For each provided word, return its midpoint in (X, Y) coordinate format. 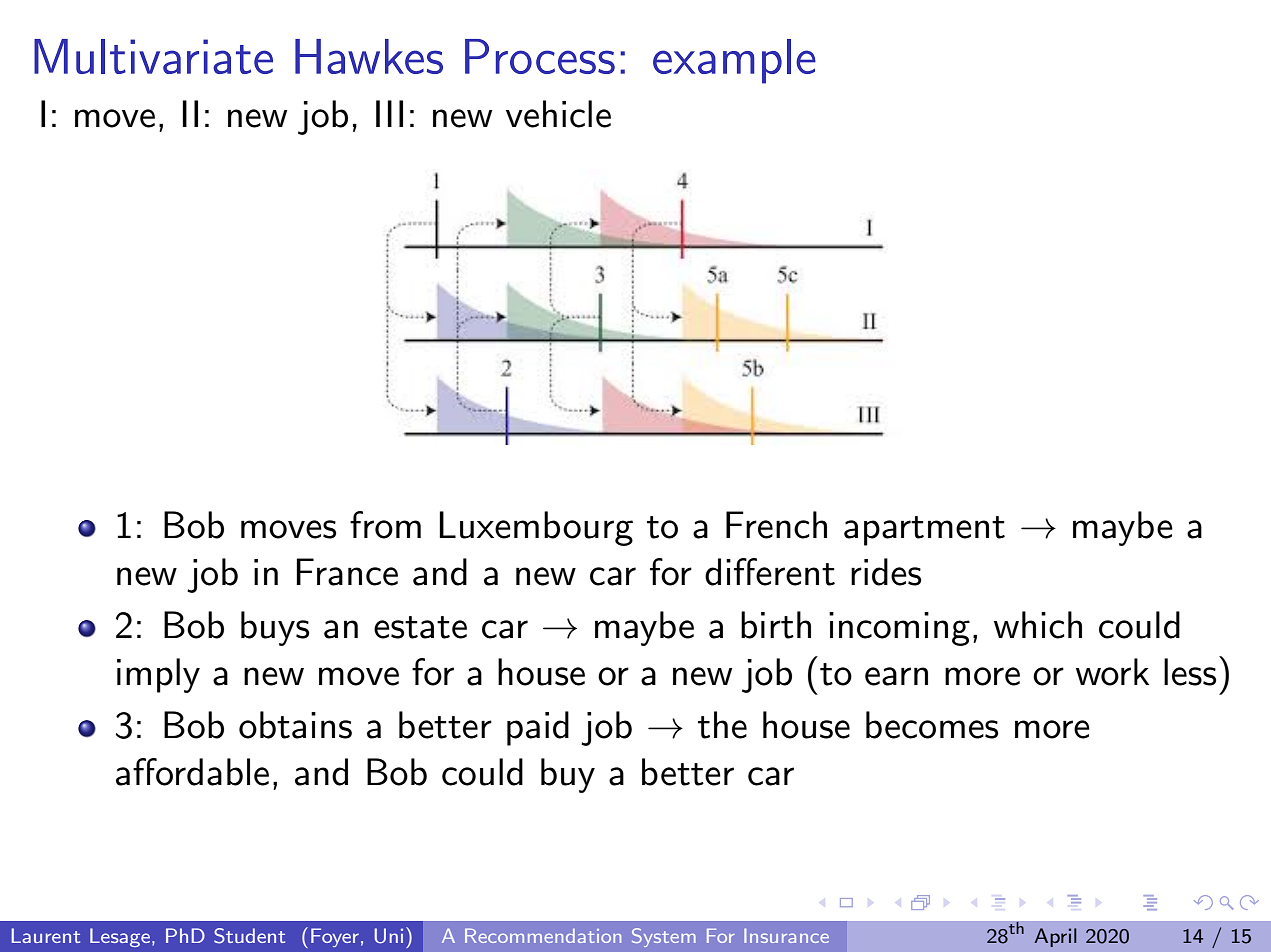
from (385, 525)
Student (249, 936)
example (734, 61)
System (664, 937)
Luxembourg (536, 528)
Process (540, 56)
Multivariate (153, 56)
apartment (924, 531)
